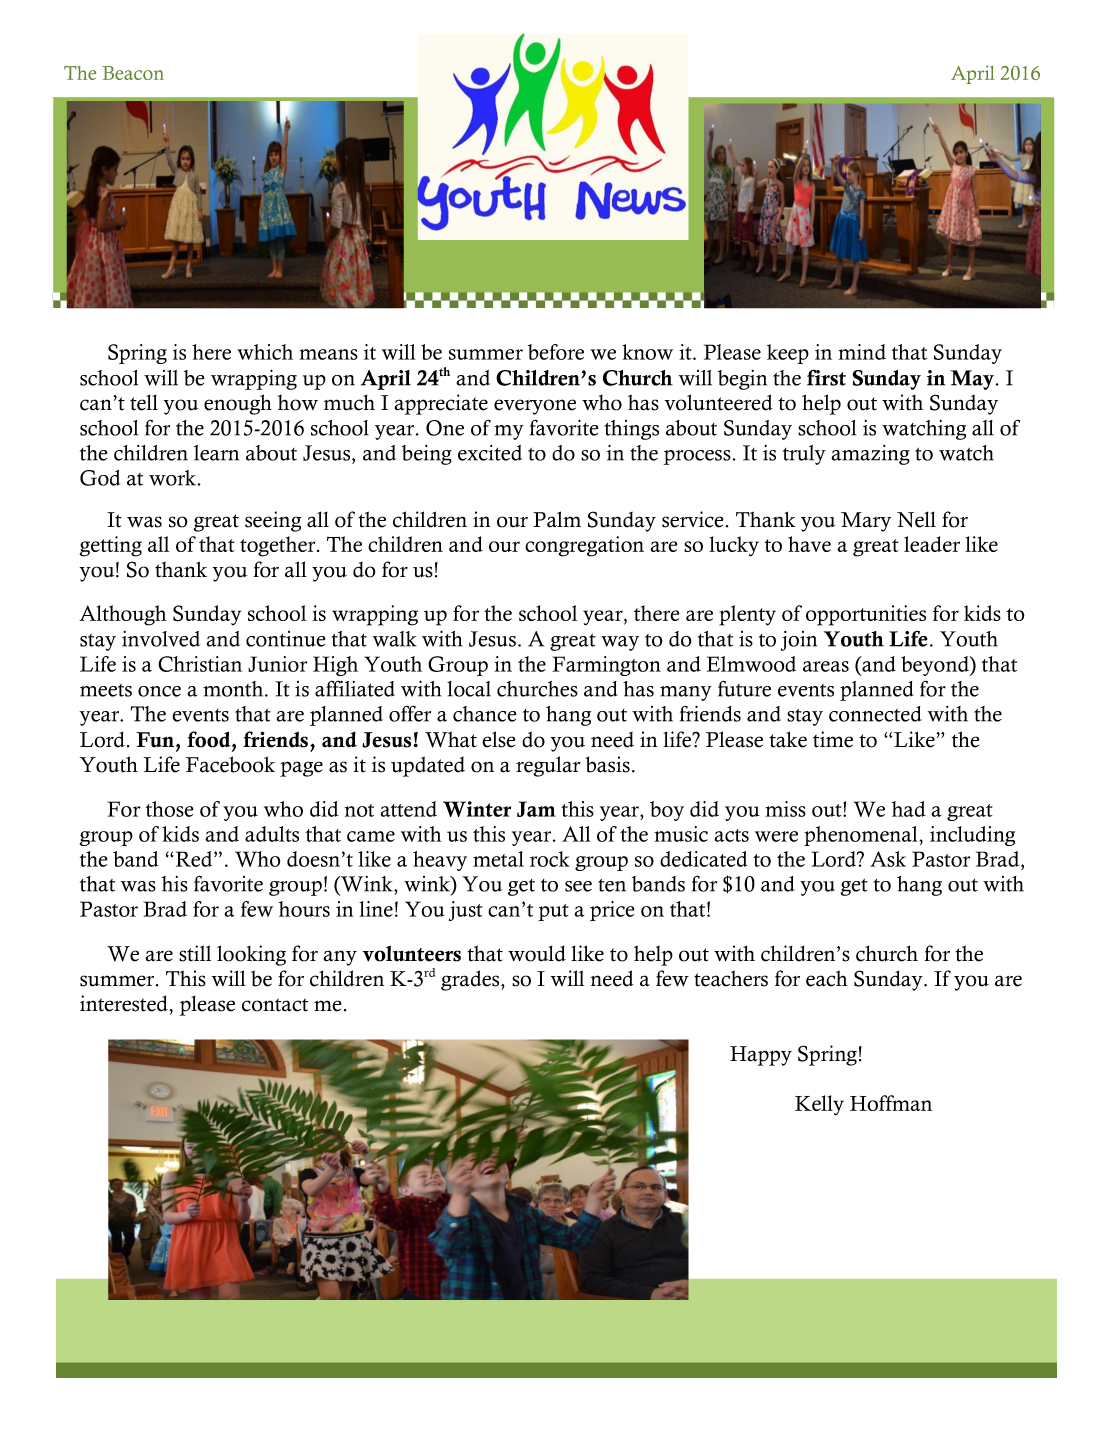 The height and width of the screenshot is (1430, 1105). What do you see at coordinates (620, 643) in the screenshot?
I see `way` at bounding box center [620, 643].
